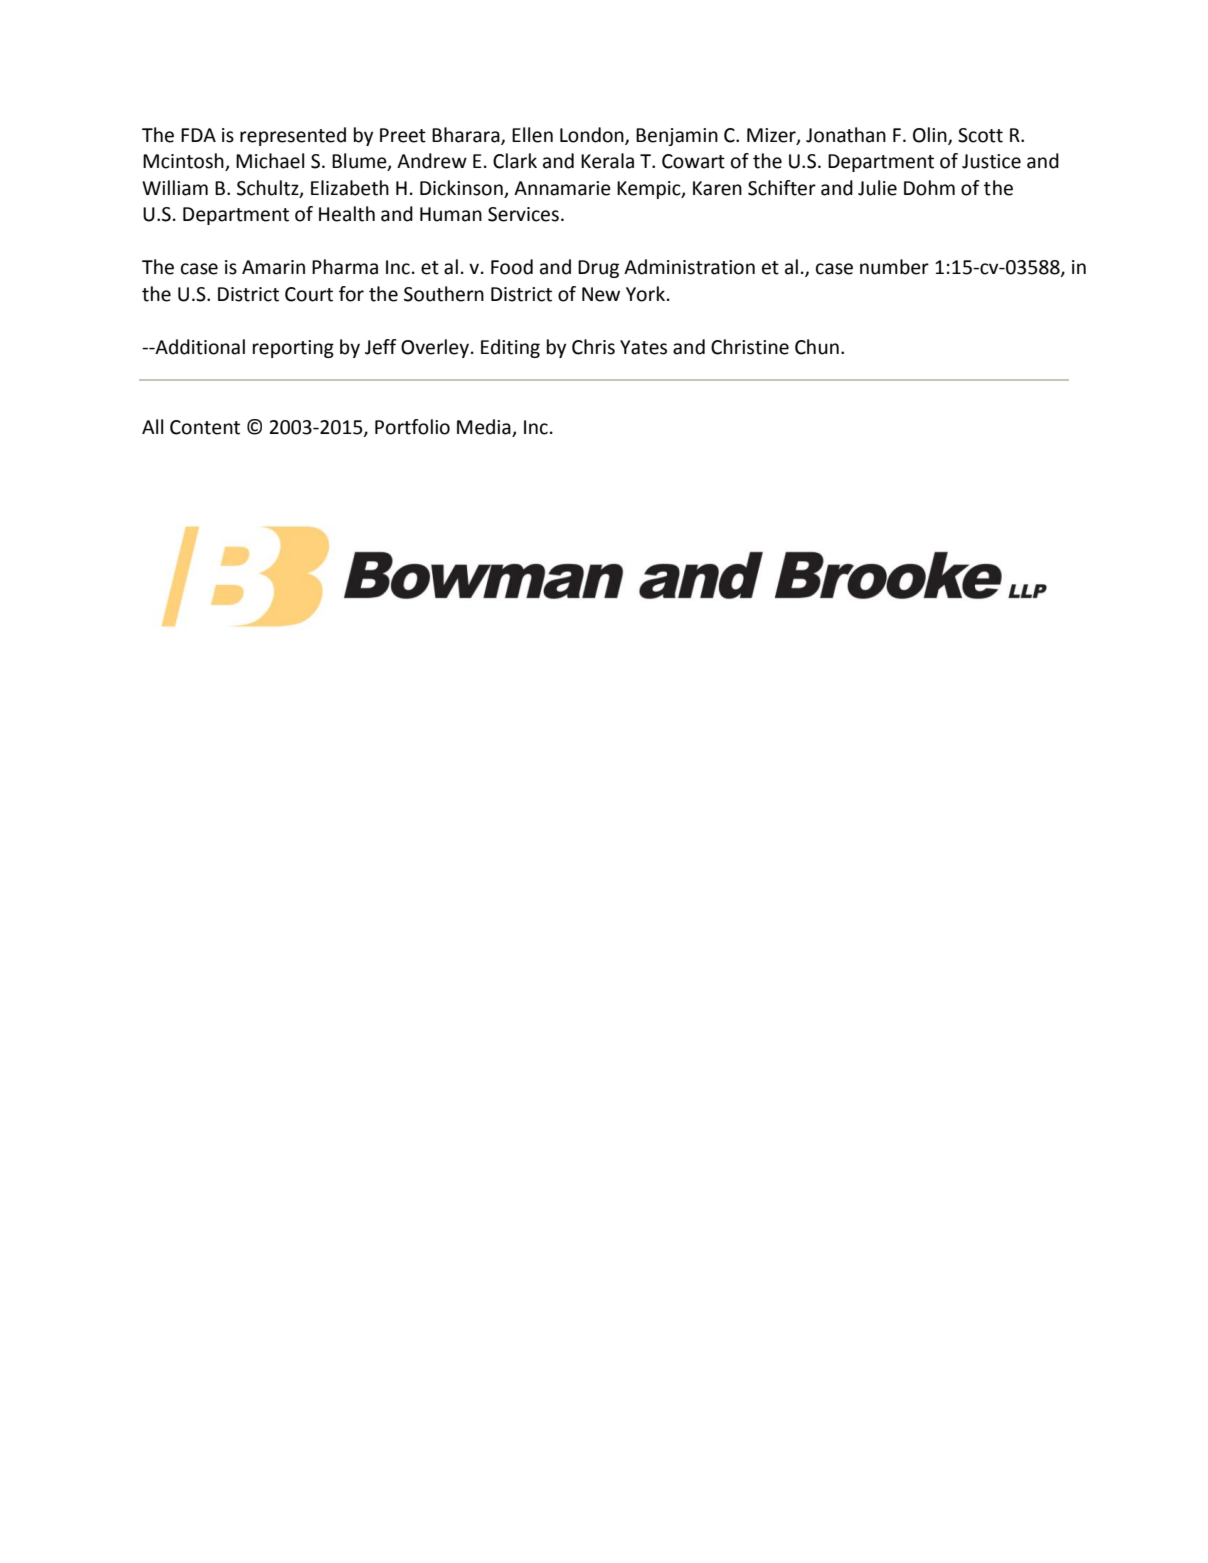 The image size is (1208, 1563). I want to click on number, so click(894, 267).
